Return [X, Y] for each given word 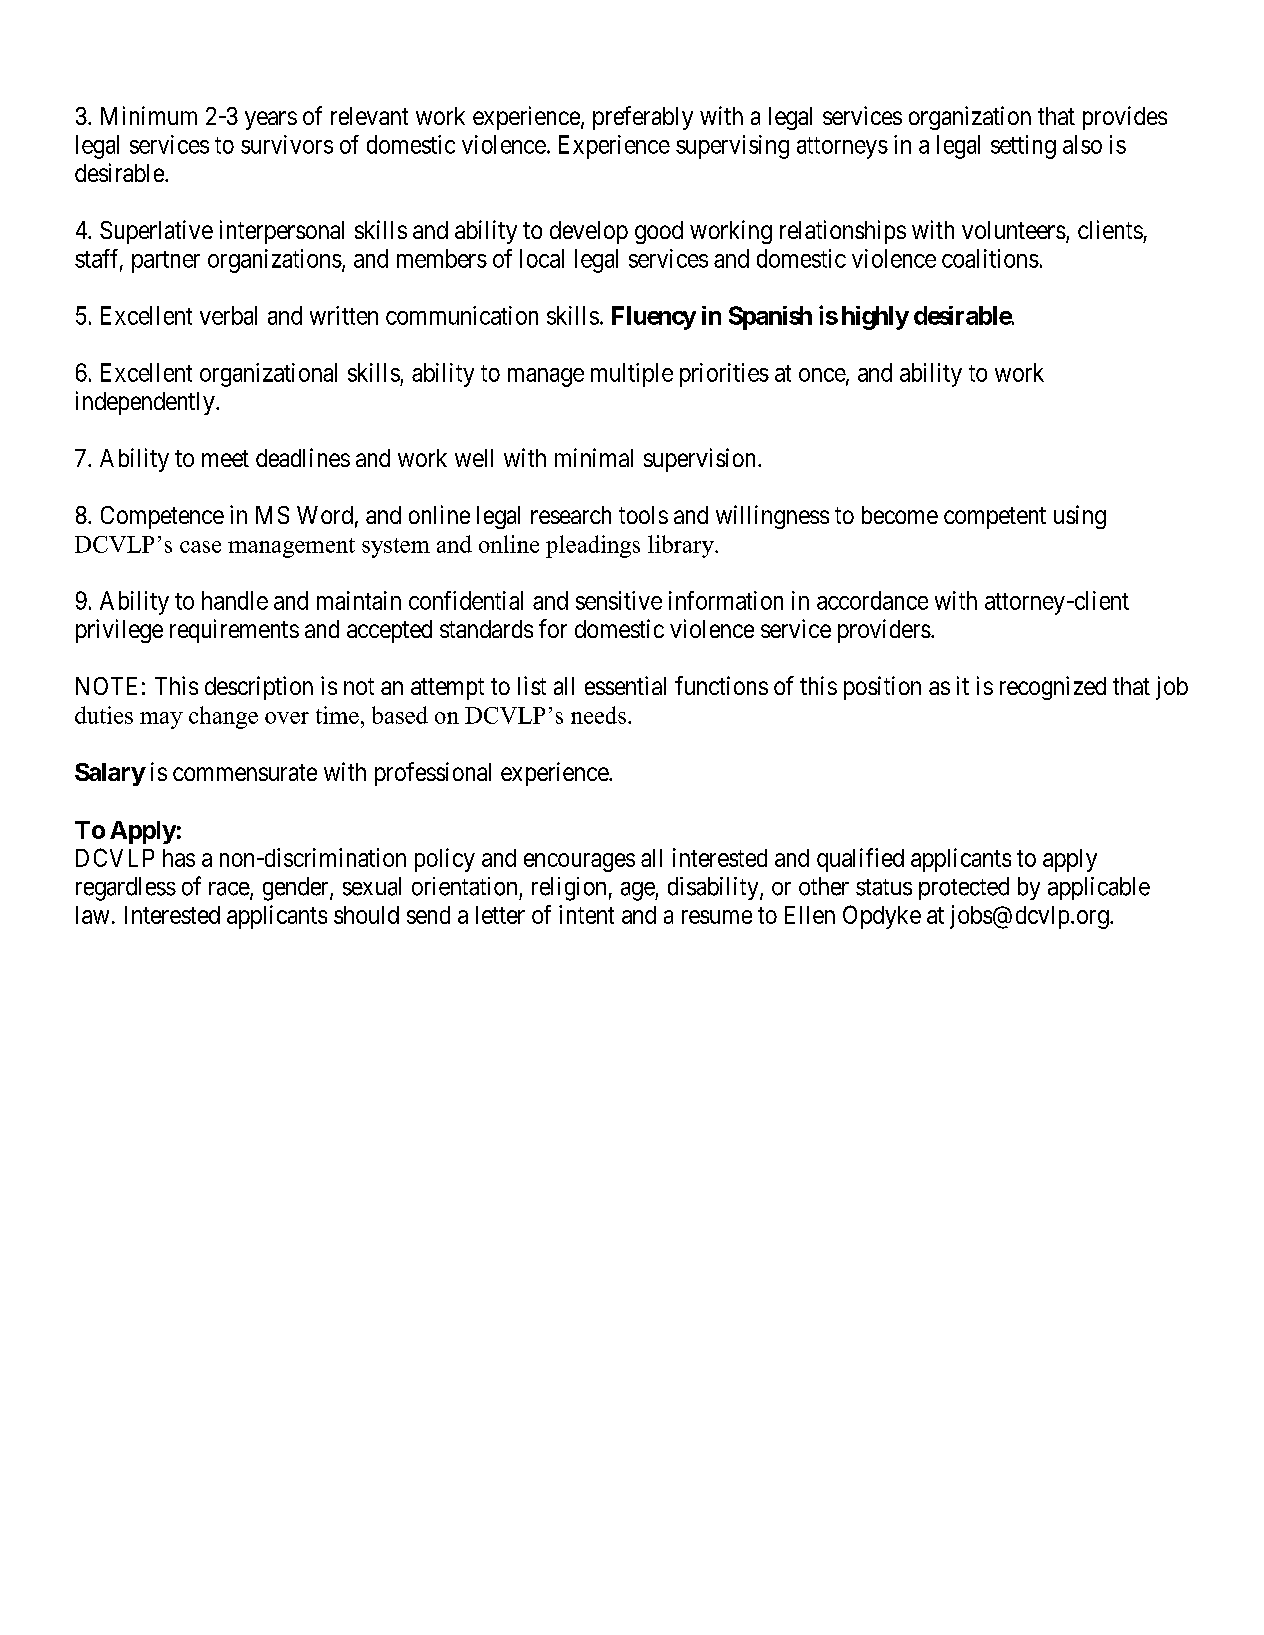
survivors [287, 144]
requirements [234, 631]
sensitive [619, 600]
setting [1023, 147]
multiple [632, 375]
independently [146, 403]
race [230, 890]
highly [875, 318]
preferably [643, 118]
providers [884, 631]
